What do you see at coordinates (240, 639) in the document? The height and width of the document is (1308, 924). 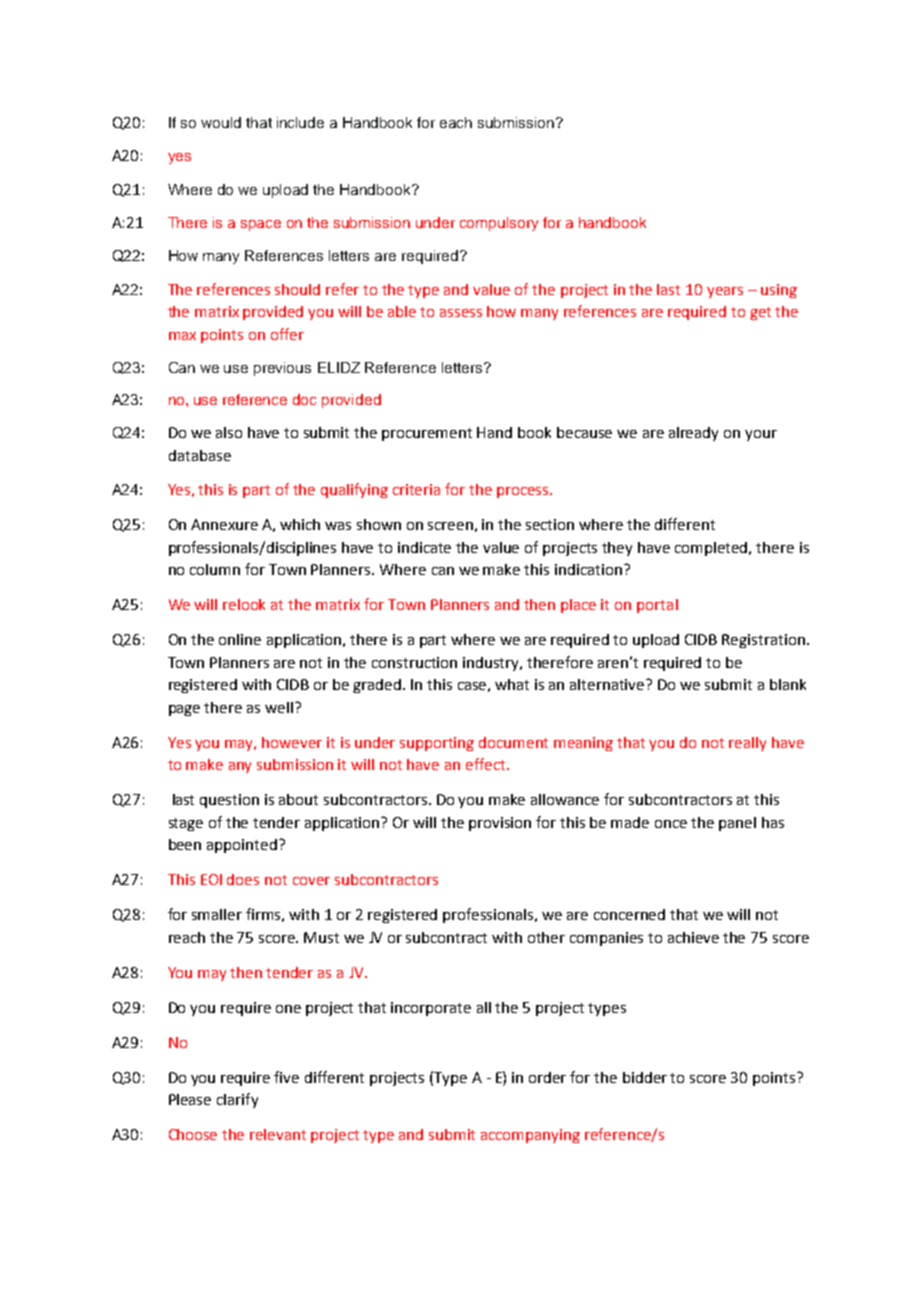 I see `online` at bounding box center [240, 639].
